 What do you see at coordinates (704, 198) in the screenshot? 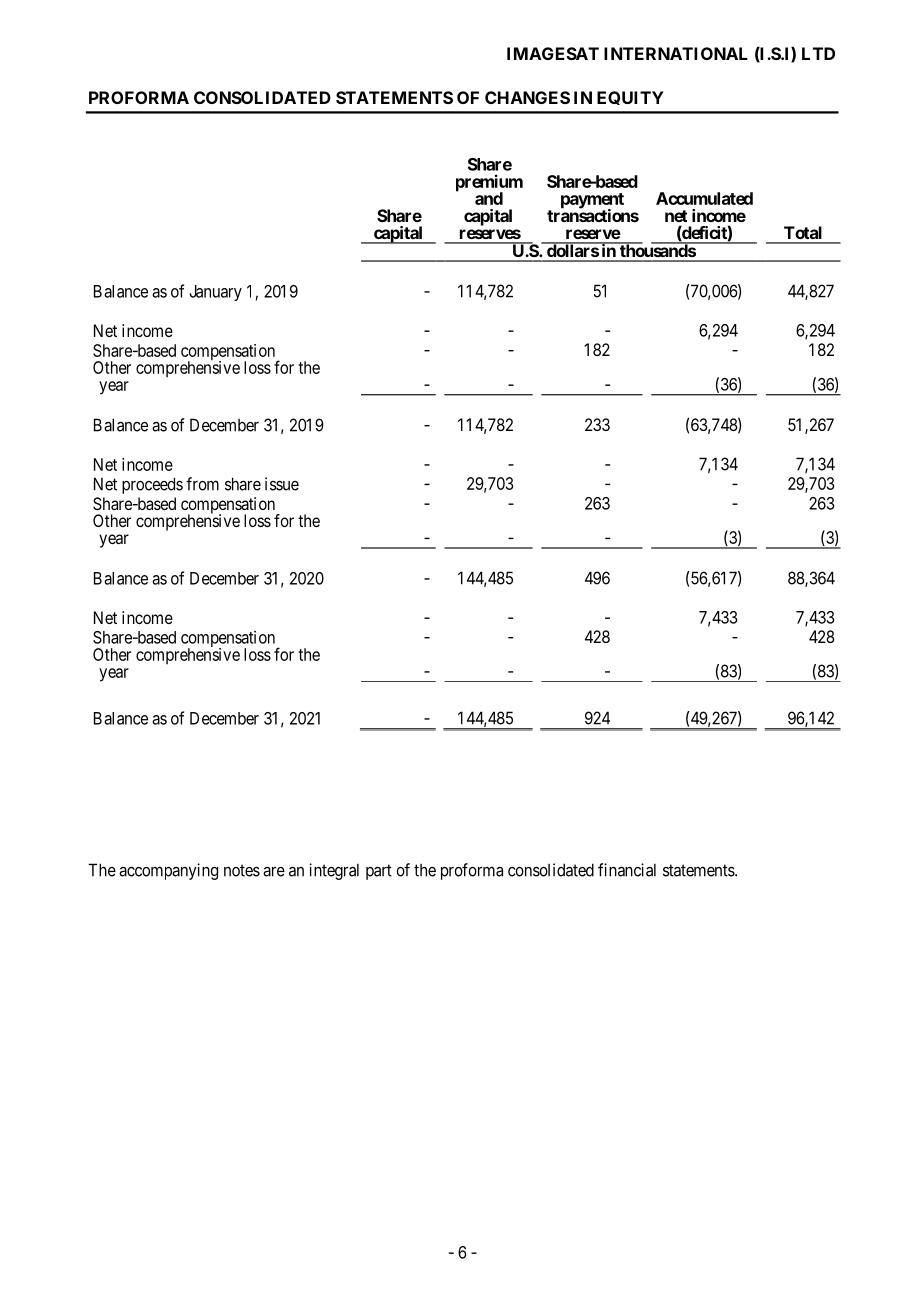
I see `Accumulated` at bounding box center [704, 198].
